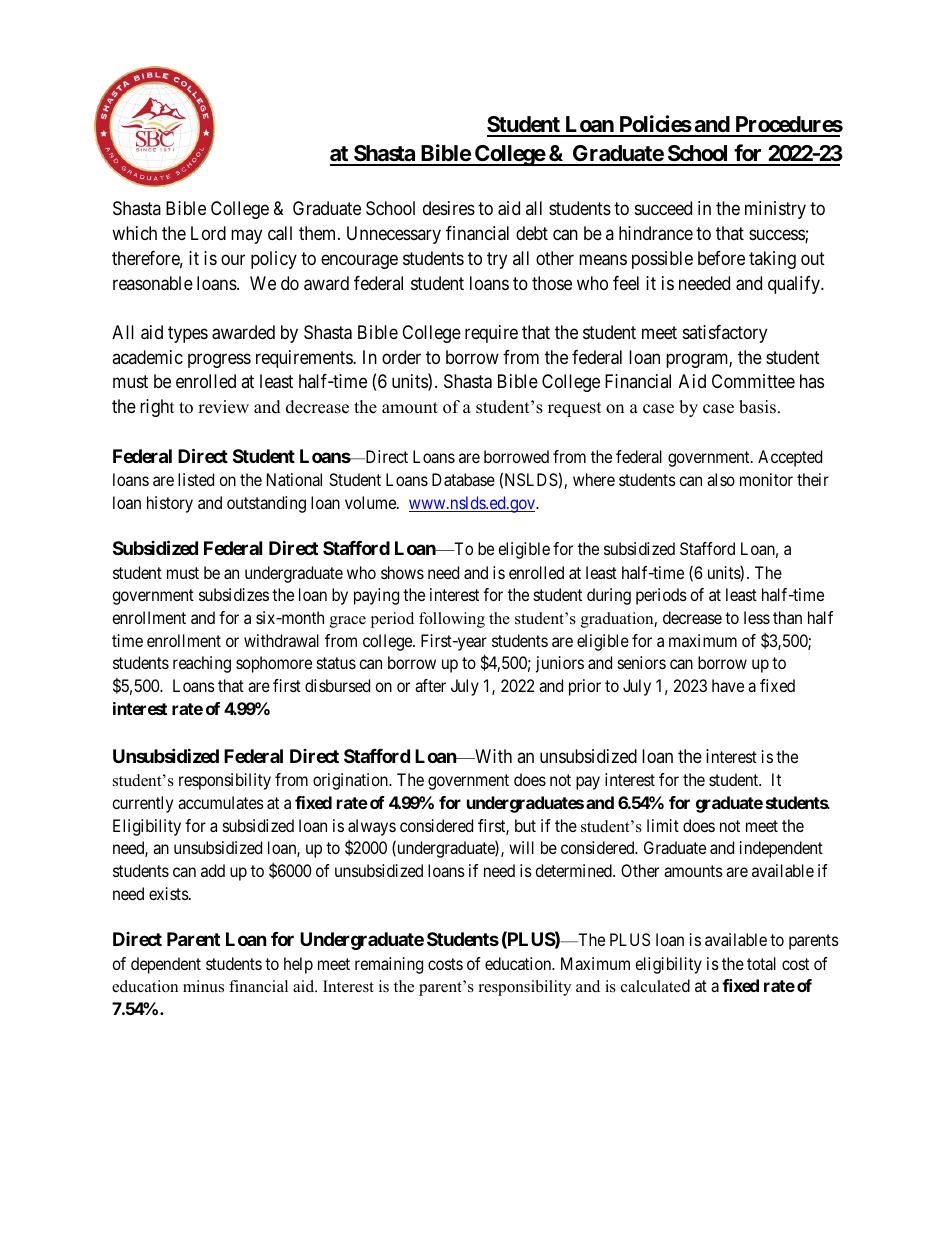 The width and height of the image is (952, 1233). I want to click on accumulates, so click(221, 802).
